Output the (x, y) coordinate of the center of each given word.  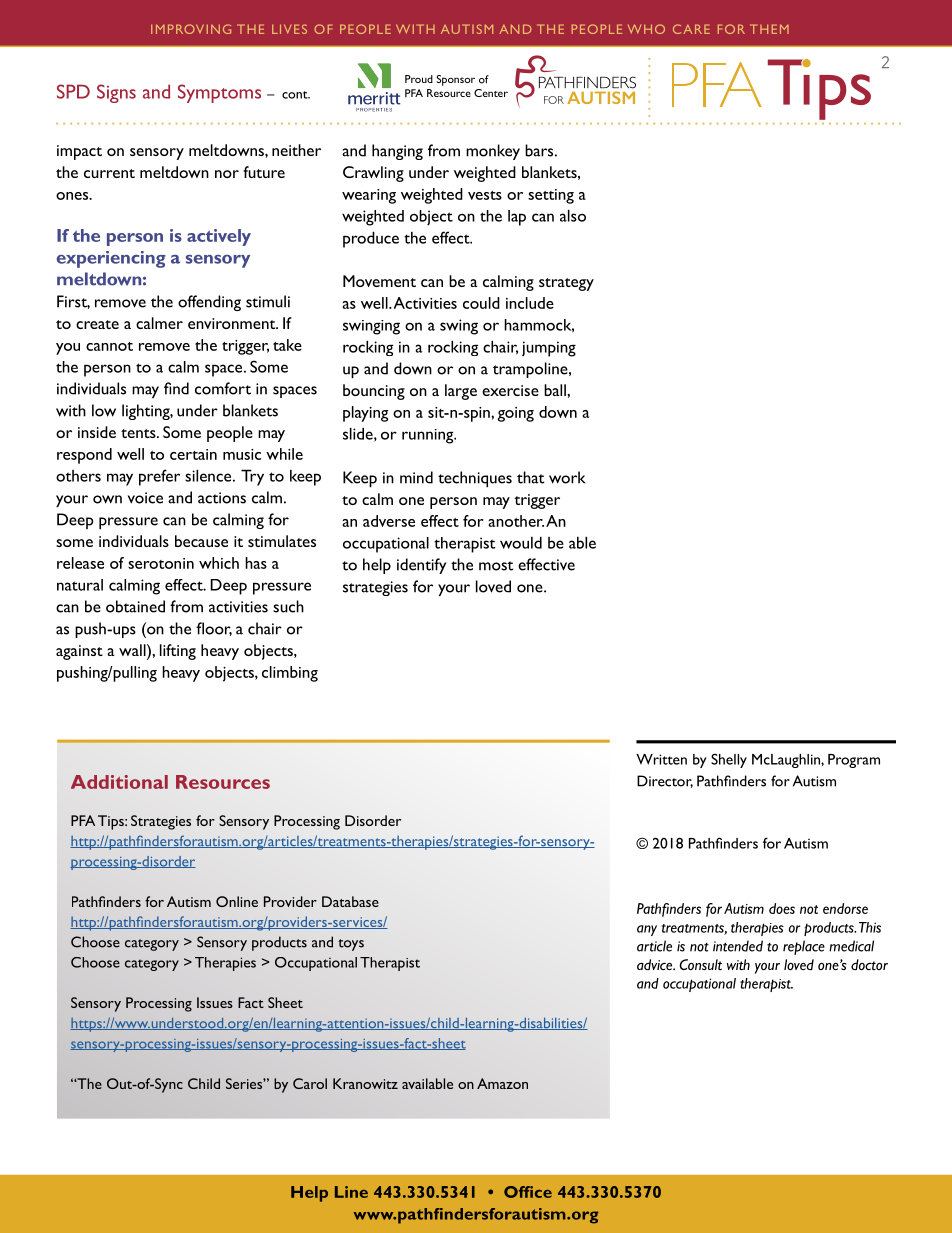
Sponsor (455, 80)
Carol (310, 1083)
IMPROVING (191, 29)
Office (528, 1192)
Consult (700, 964)
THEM (769, 29)
